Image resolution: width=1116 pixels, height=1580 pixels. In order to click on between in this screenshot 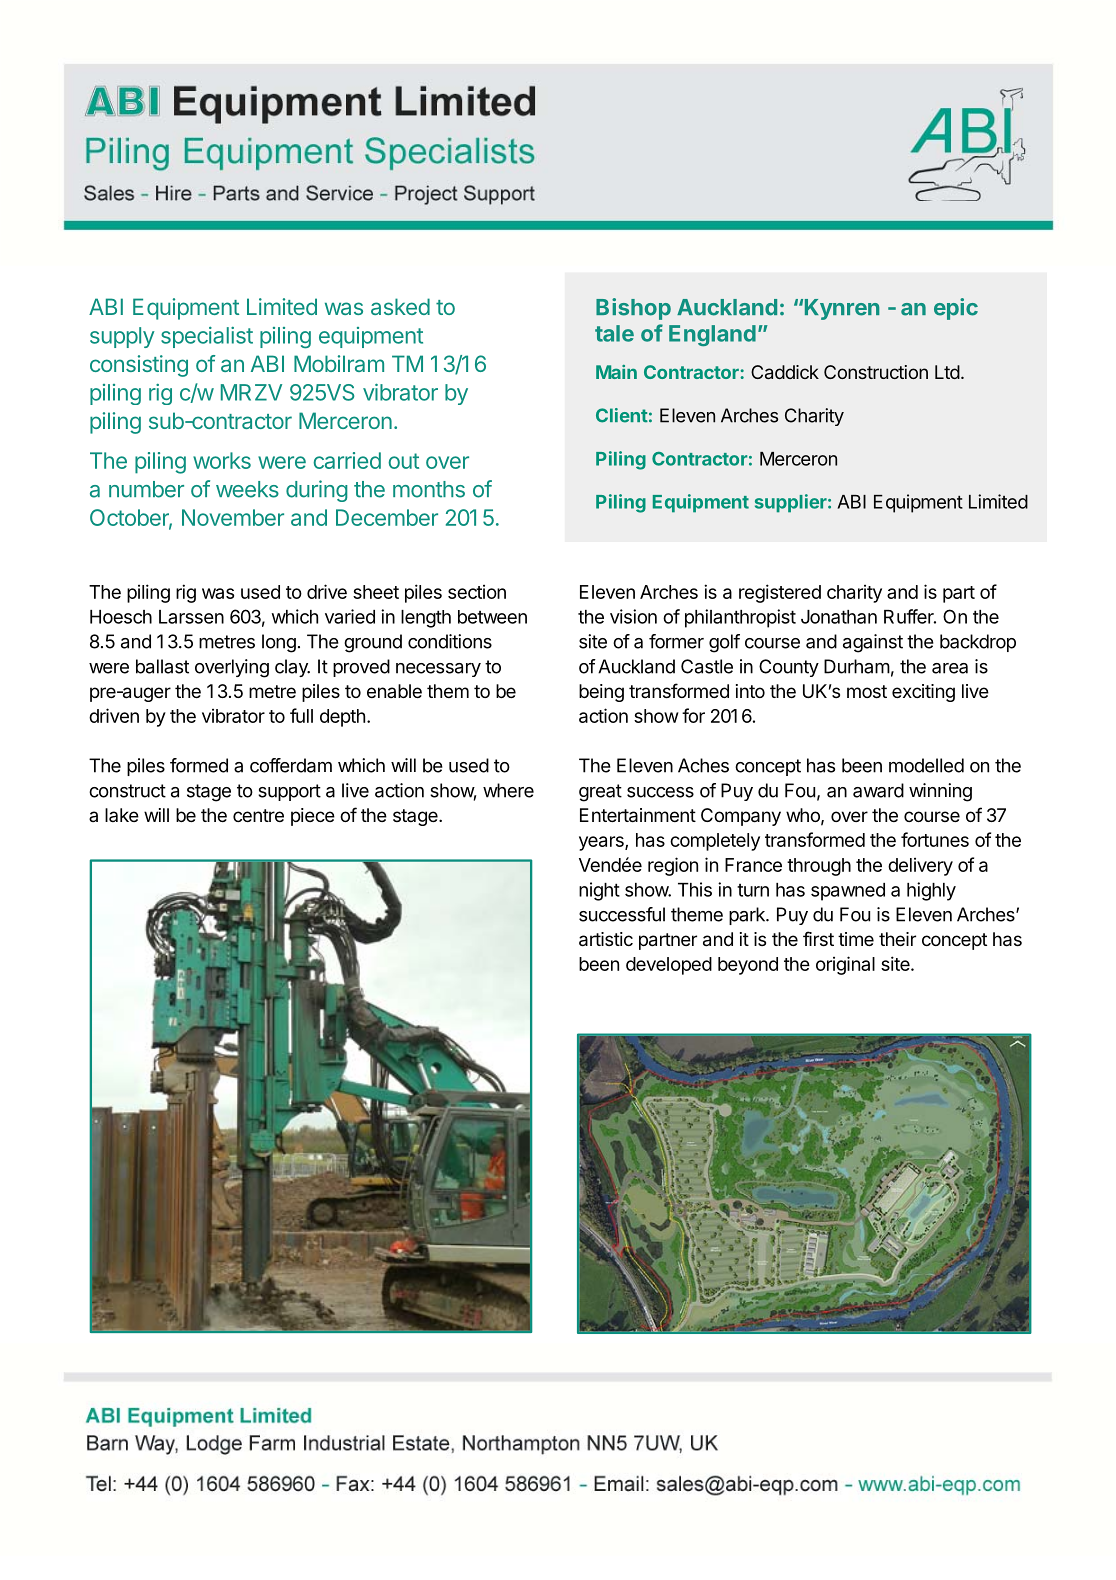, I will do `click(492, 617)`.
